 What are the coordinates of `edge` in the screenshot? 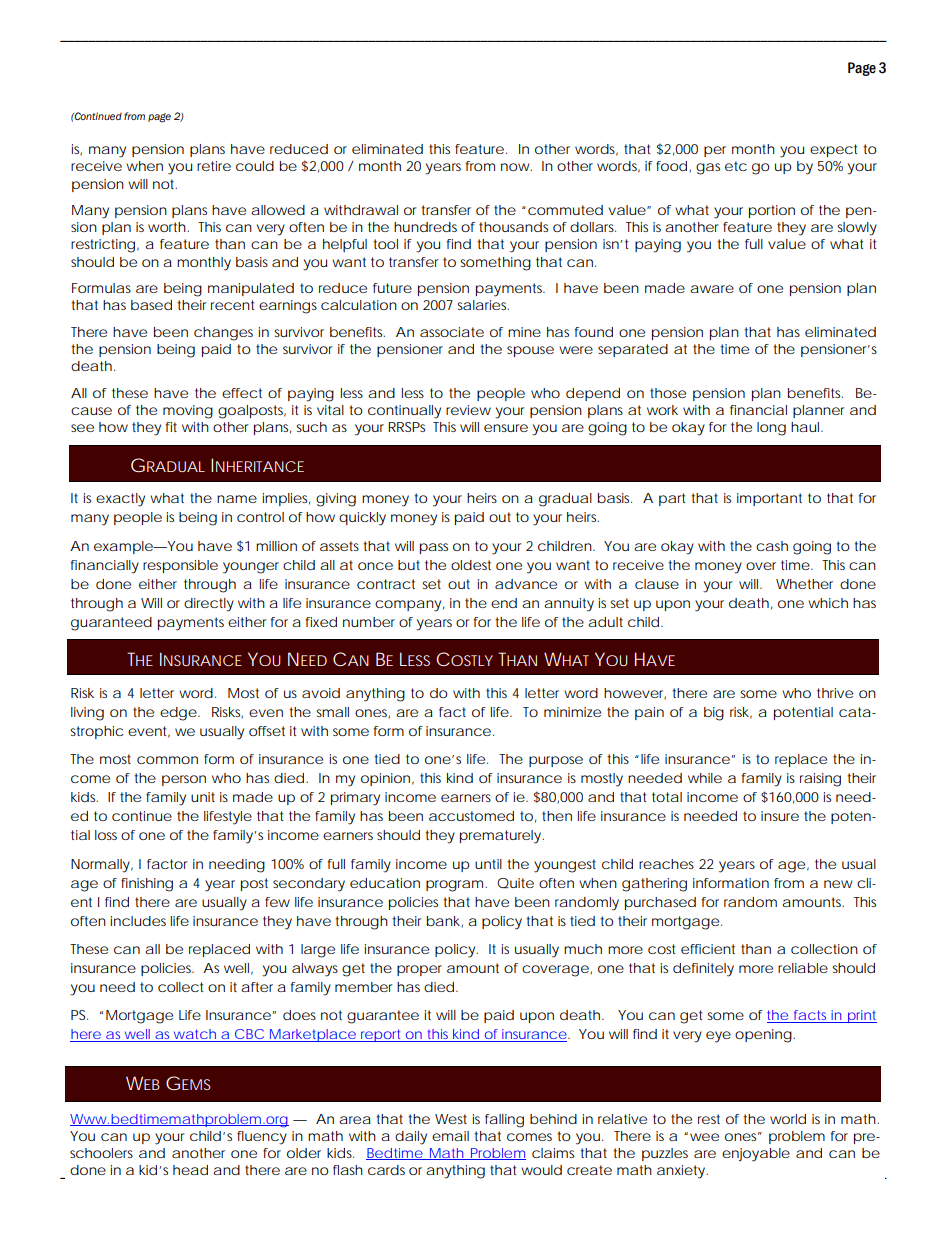 It's located at (178, 714).
